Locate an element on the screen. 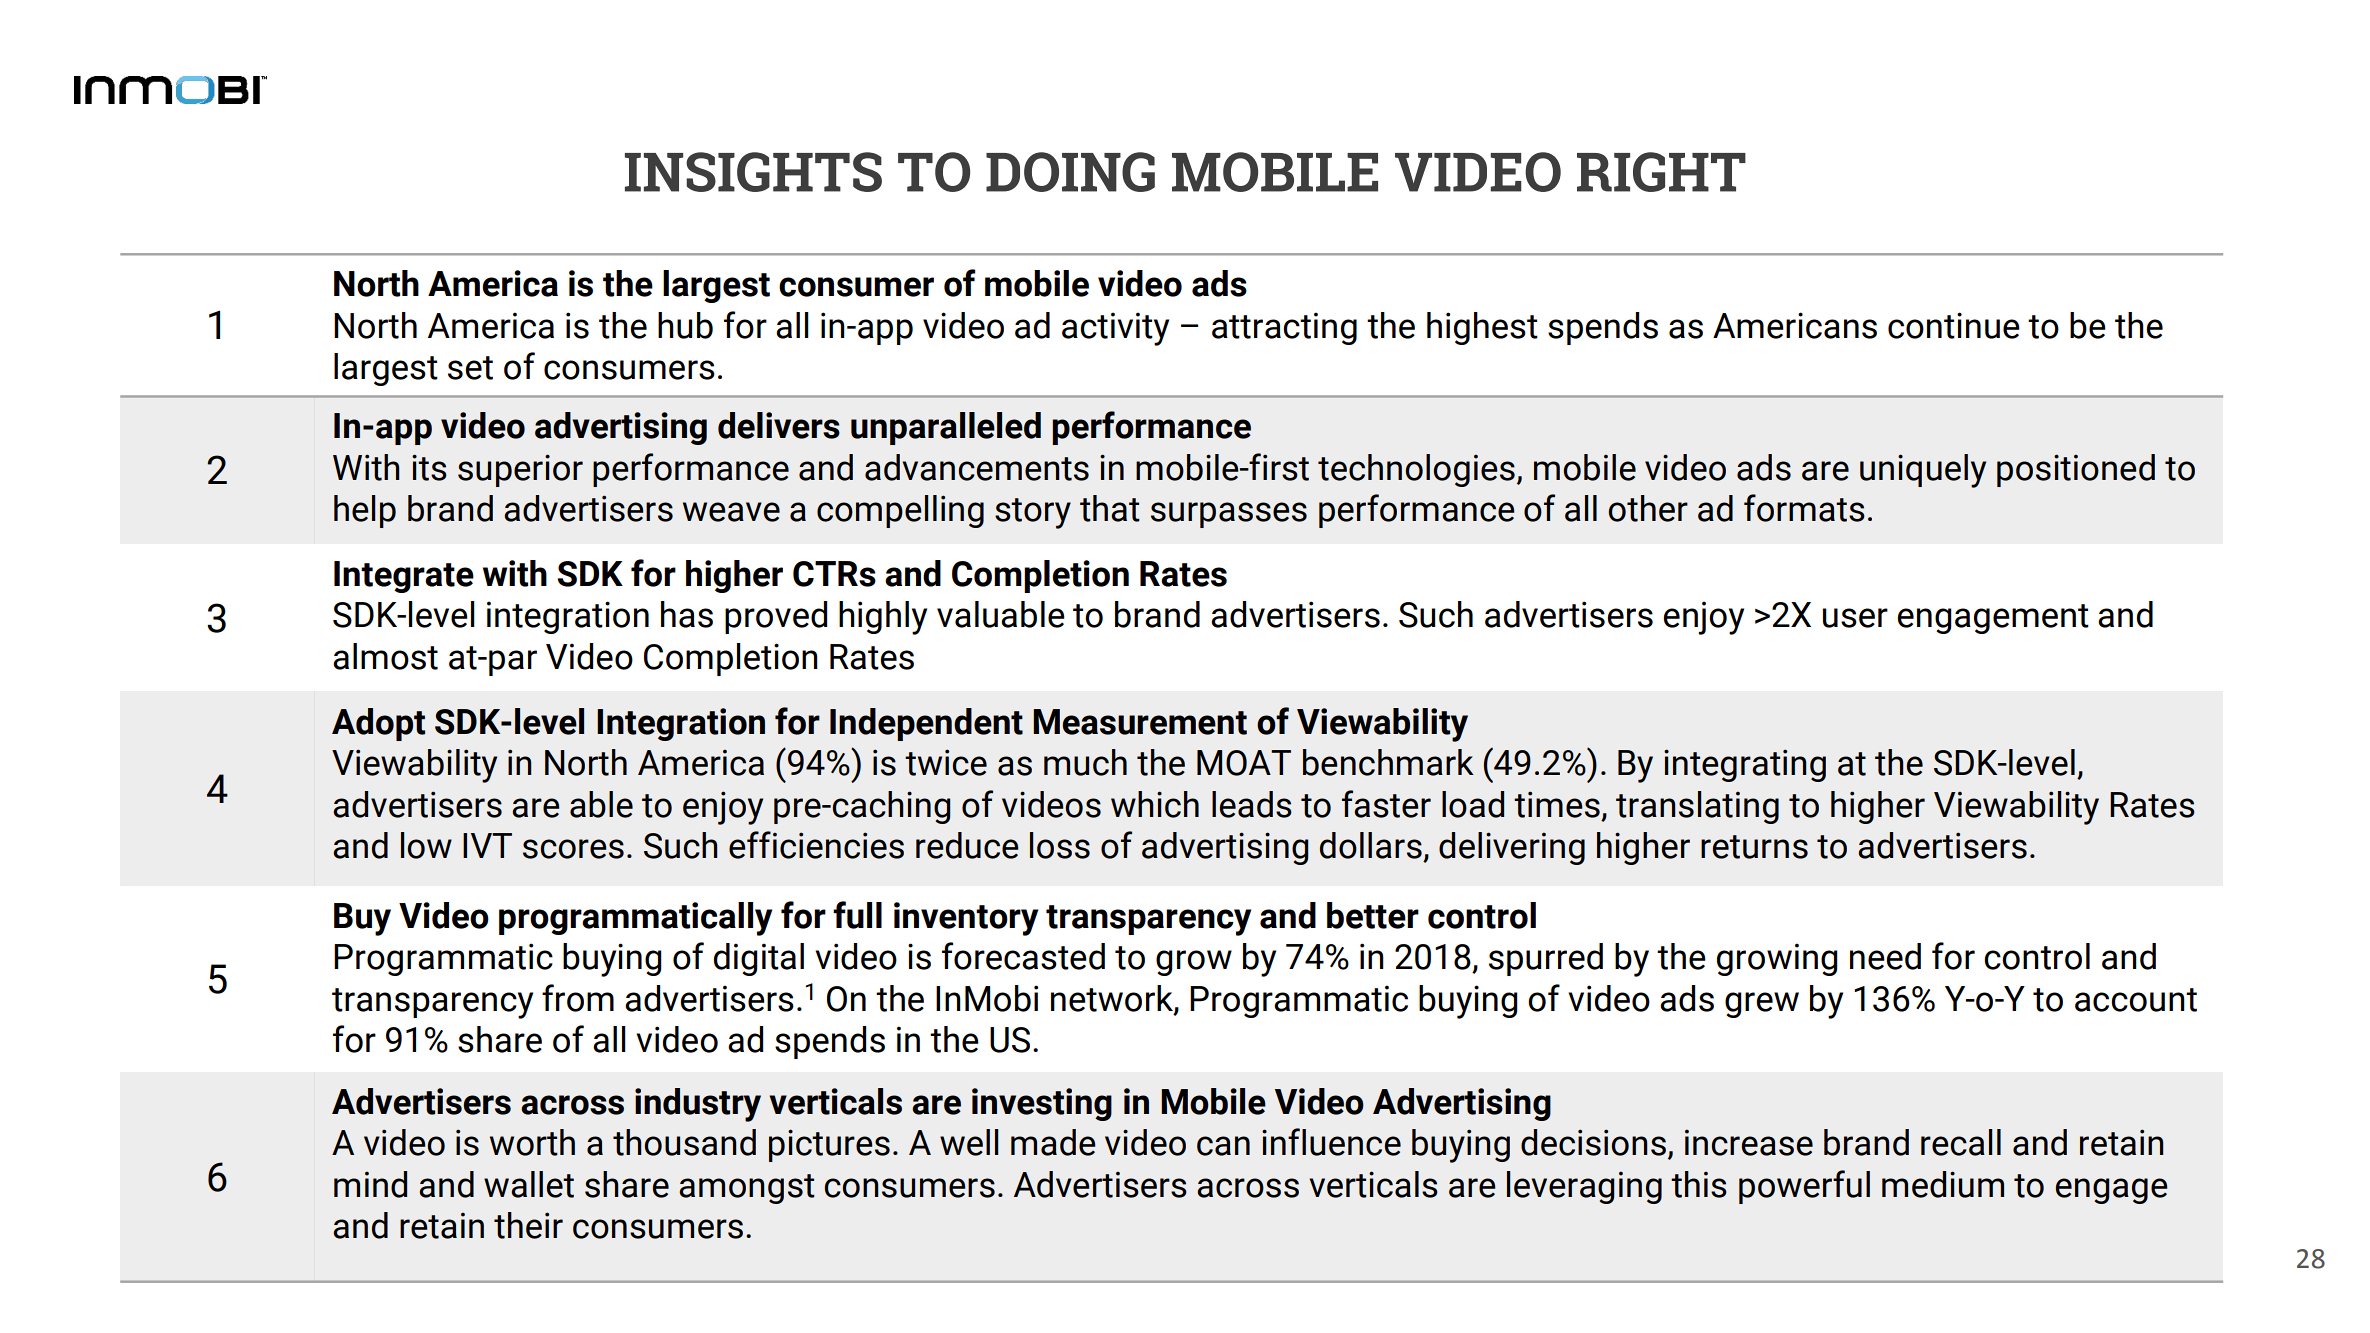 Image resolution: width=2370 pixels, height=1333 pixels. weave is located at coordinates (731, 512).
